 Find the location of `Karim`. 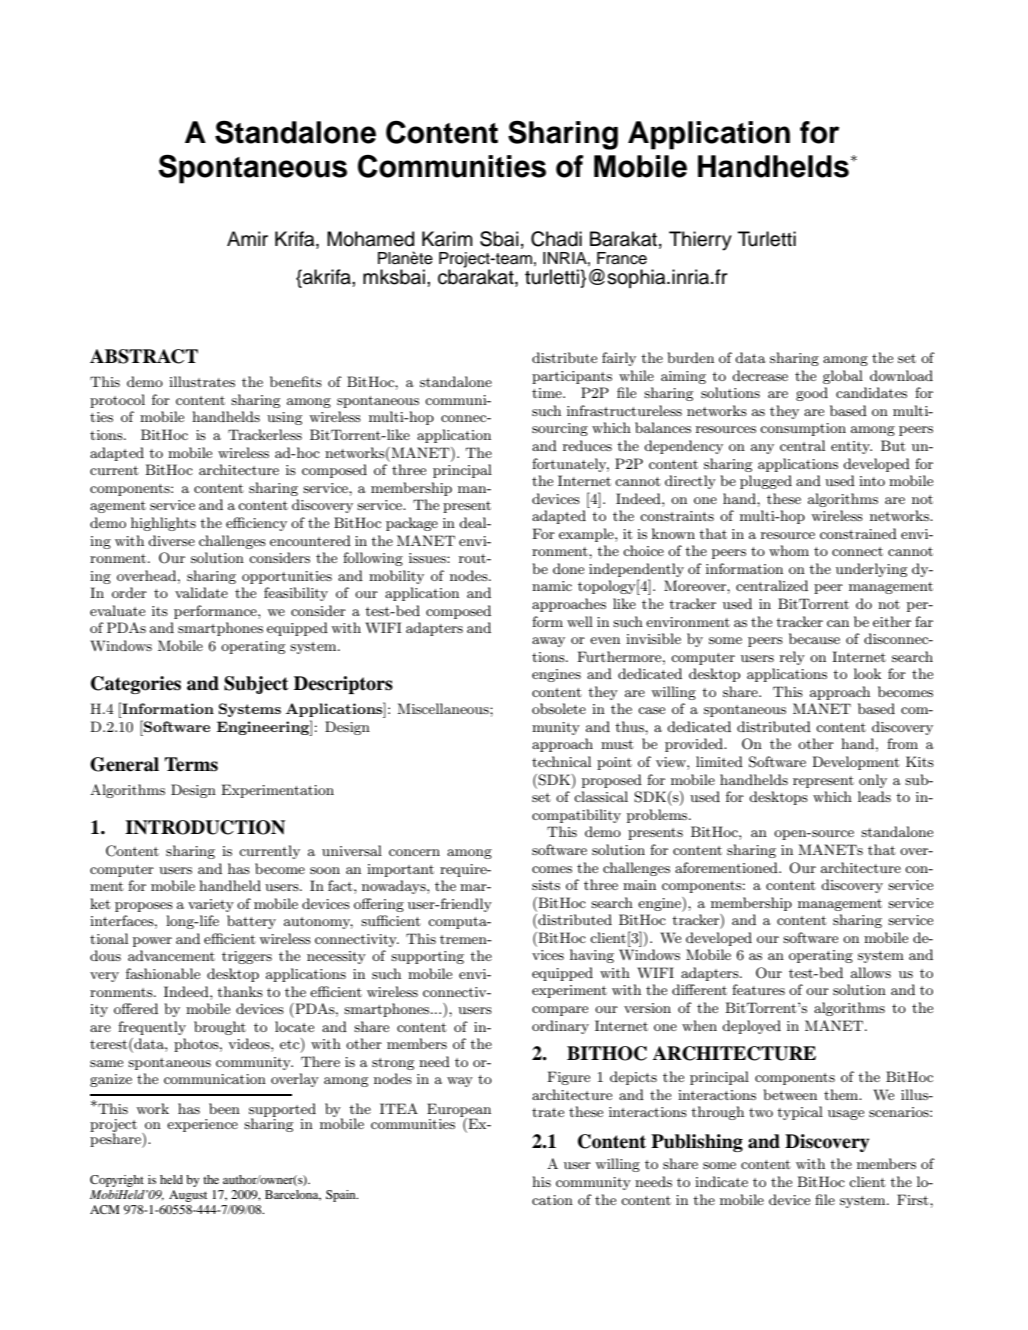

Karim is located at coordinates (447, 239).
